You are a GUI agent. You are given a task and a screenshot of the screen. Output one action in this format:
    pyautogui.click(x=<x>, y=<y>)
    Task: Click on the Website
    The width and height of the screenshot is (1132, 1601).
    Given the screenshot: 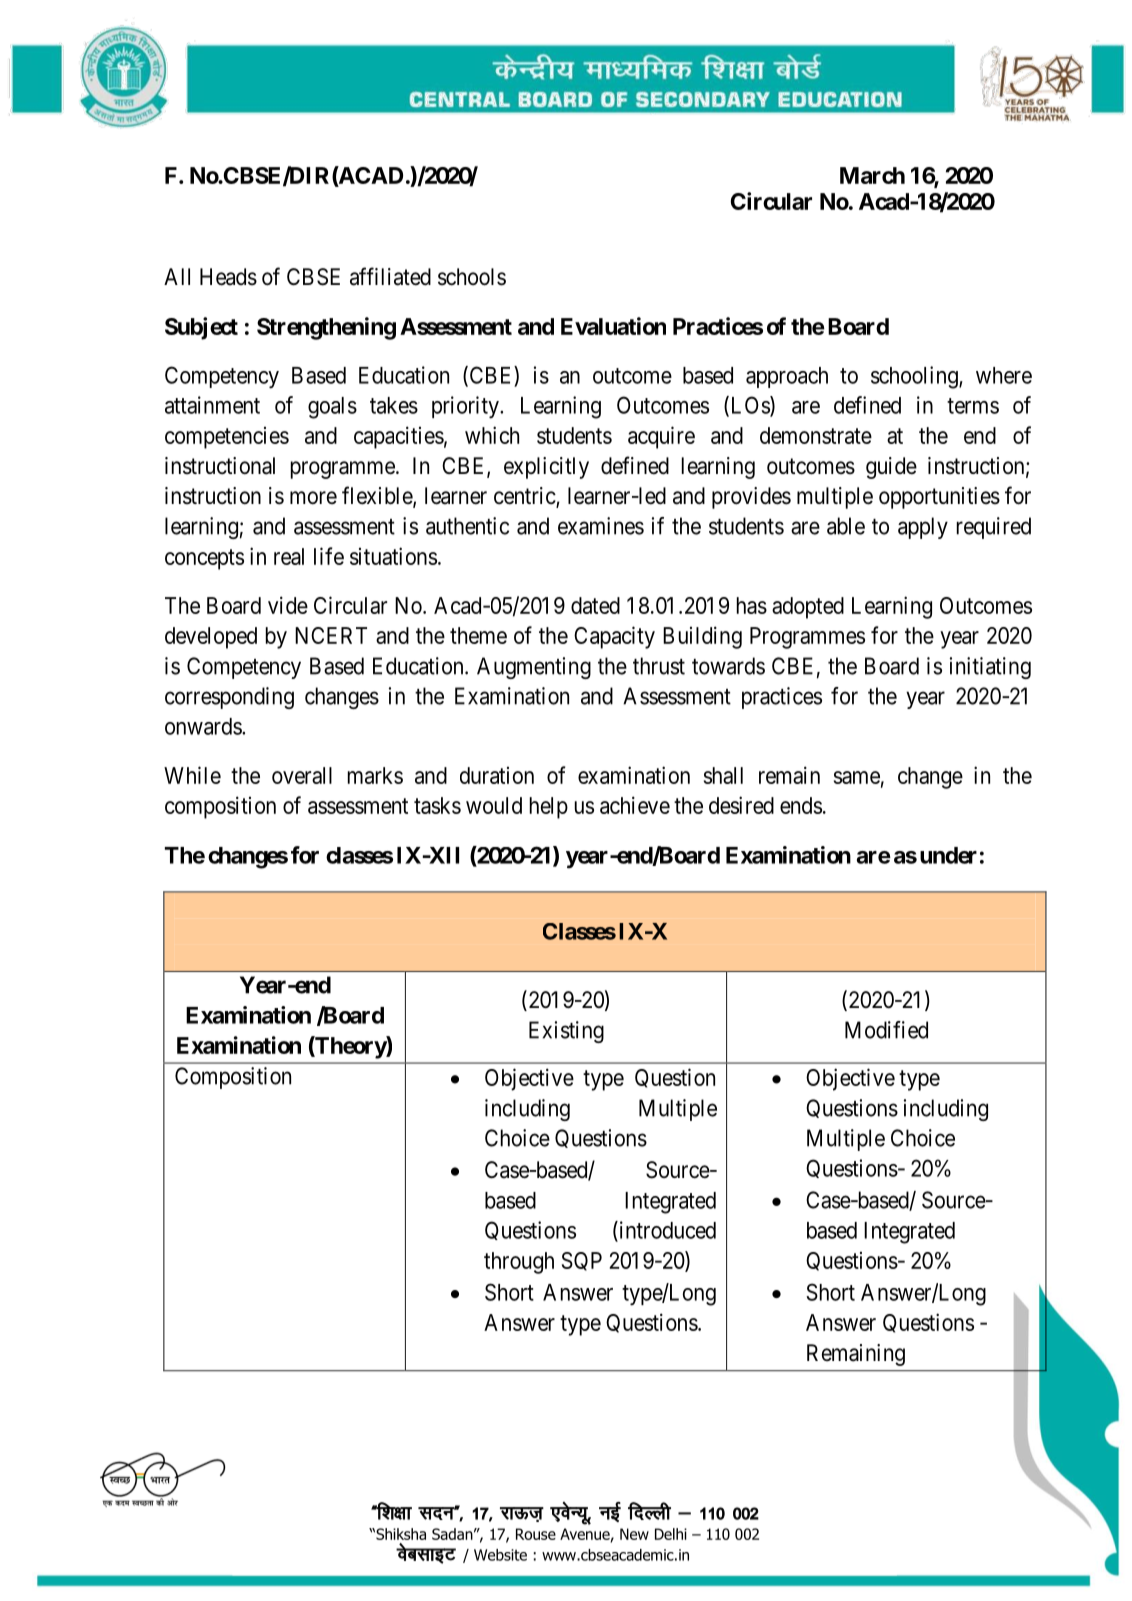 What is the action you would take?
    pyautogui.click(x=500, y=1555)
